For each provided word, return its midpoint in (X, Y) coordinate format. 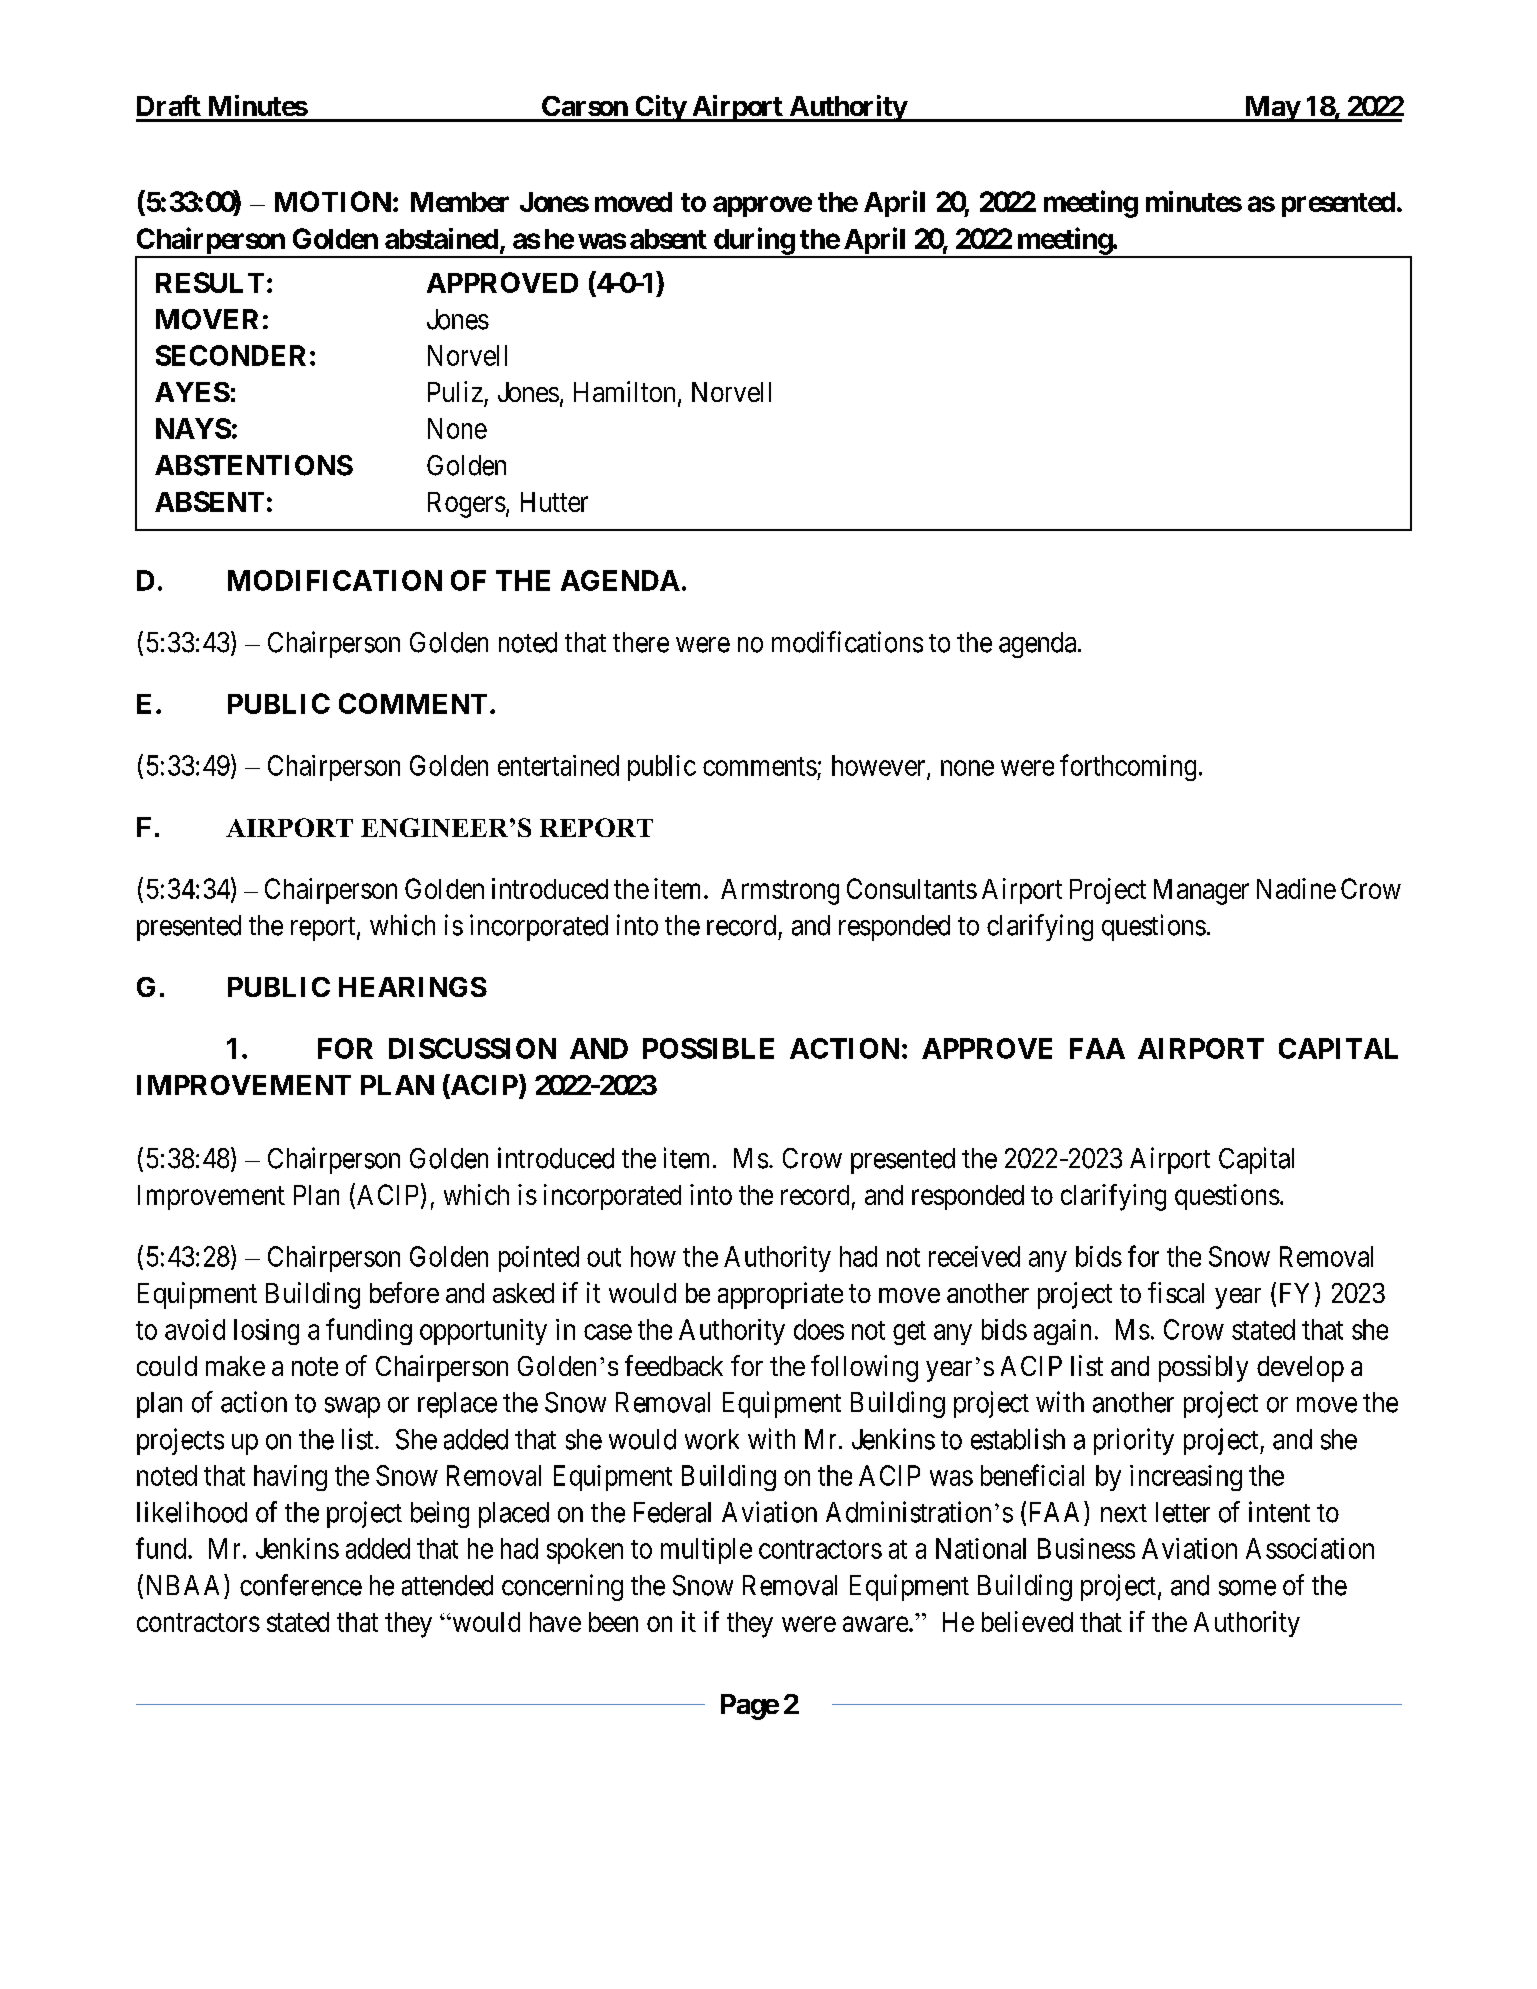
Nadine (1296, 888)
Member (460, 202)
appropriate (780, 1295)
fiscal (1176, 1292)
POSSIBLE (708, 1048)
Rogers (467, 505)
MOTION (333, 201)
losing (266, 1332)
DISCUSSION (472, 1048)
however (880, 766)
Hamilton (624, 391)
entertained (558, 765)
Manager (1201, 892)
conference (301, 1585)
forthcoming (1128, 767)
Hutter (554, 502)
